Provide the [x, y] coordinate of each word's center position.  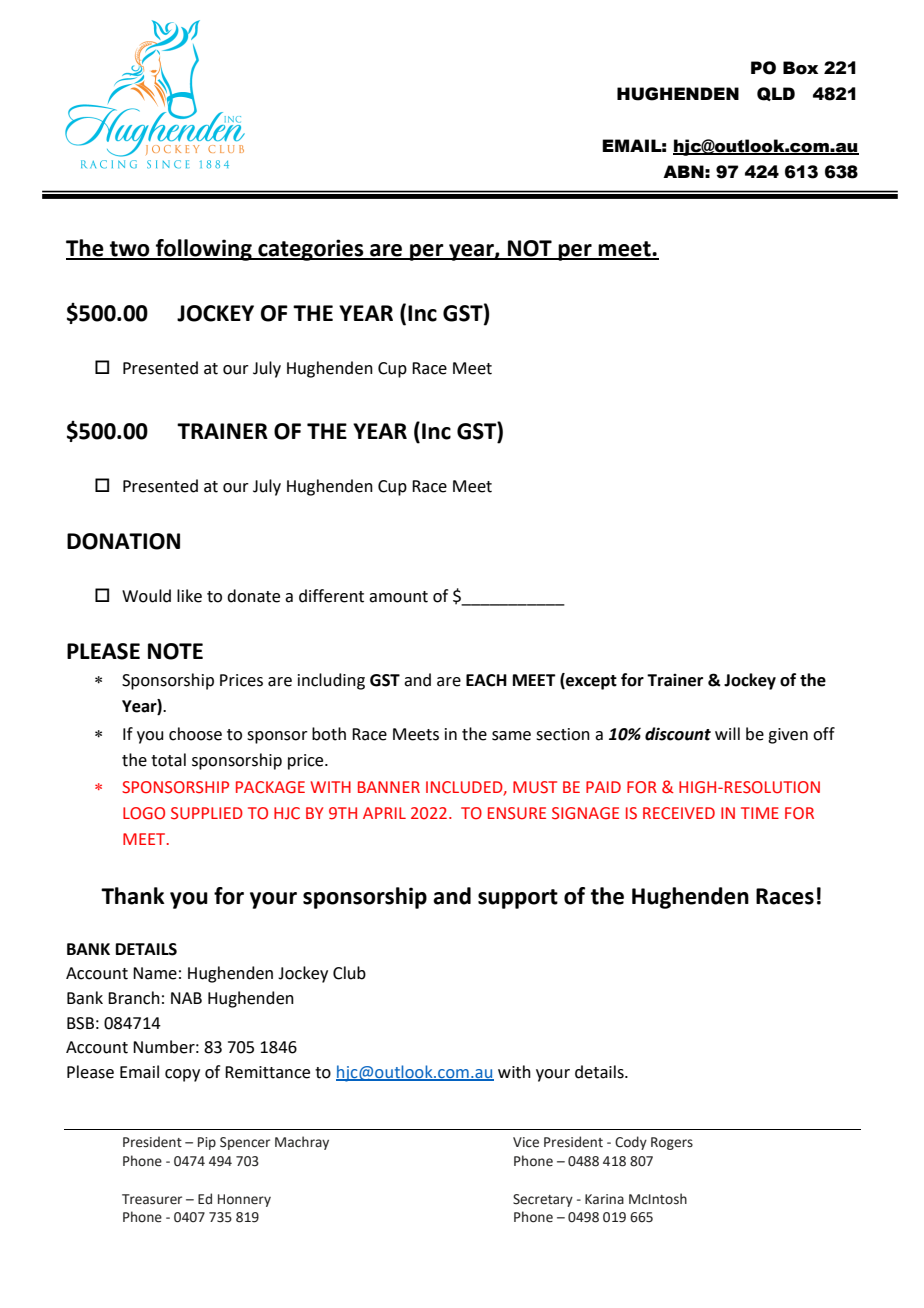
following [204, 250]
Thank [133, 896]
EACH [486, 680]
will [727, 733]
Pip [207, 1143]
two [130, 250]
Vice [526, 1142]
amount [398, 597]
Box [800, 68]
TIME [760, 813]
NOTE [175, 651]
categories [311, 250]
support [518, 899]
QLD [776, 94]
